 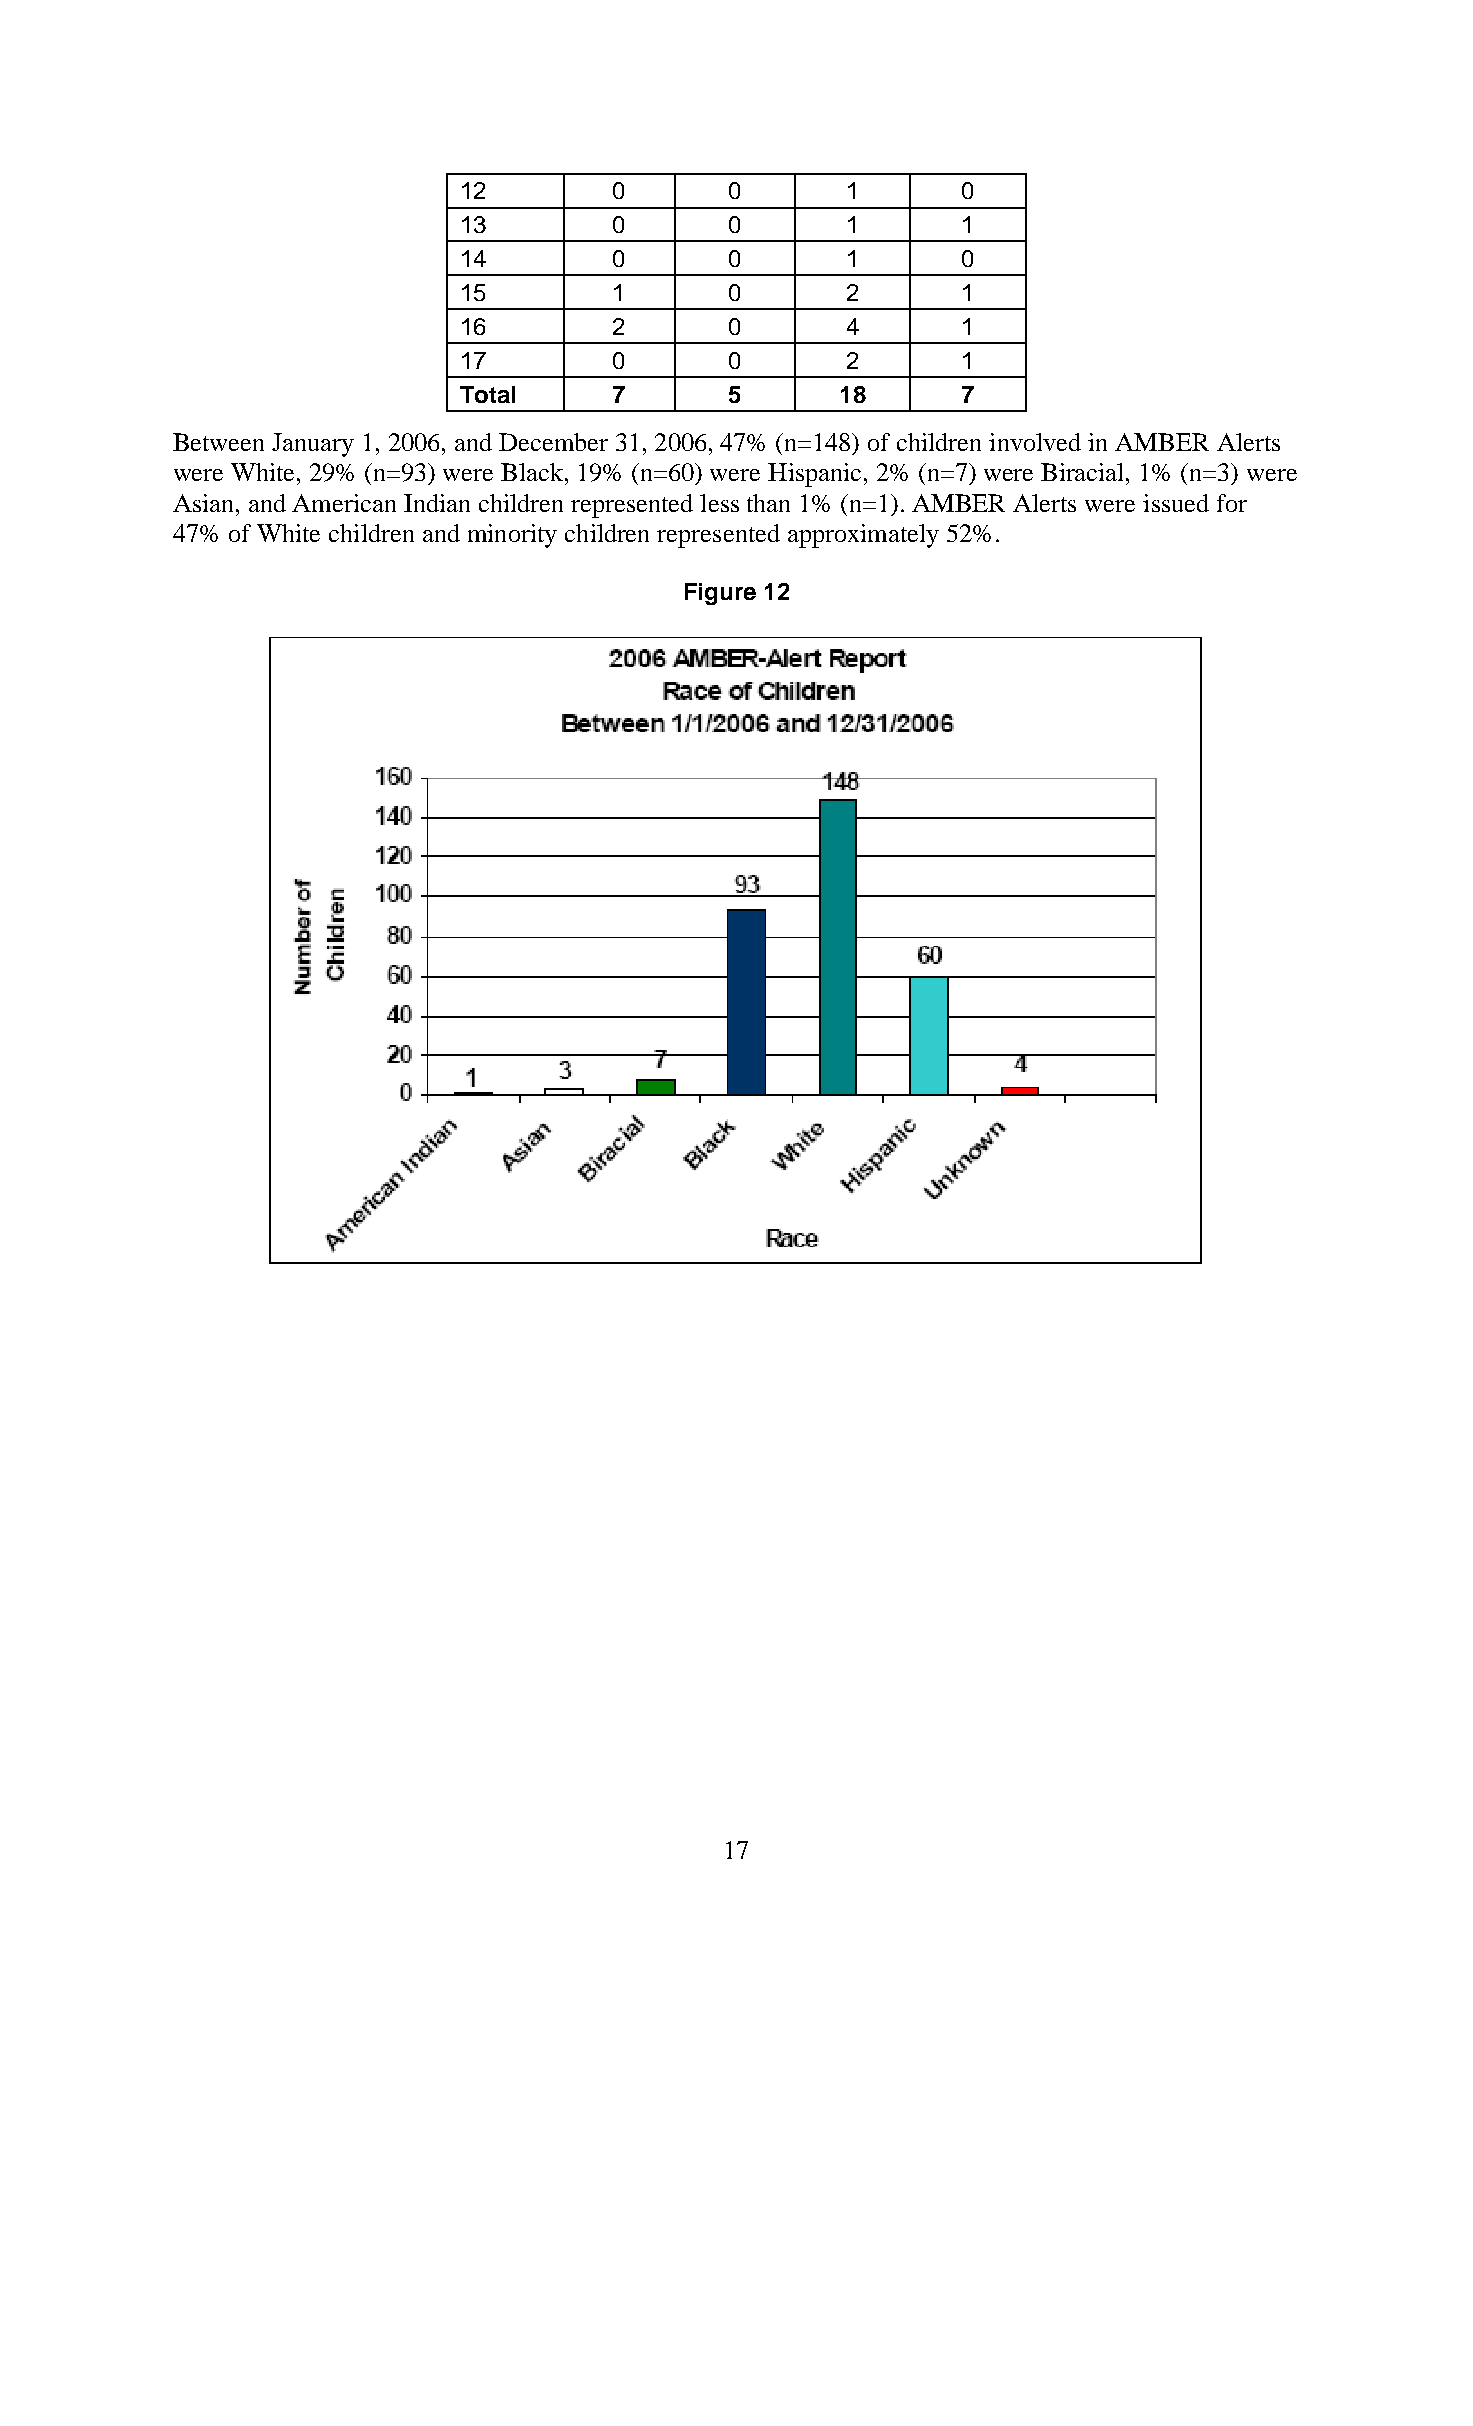 I want to click on minority, so click(x=512, y=536).
